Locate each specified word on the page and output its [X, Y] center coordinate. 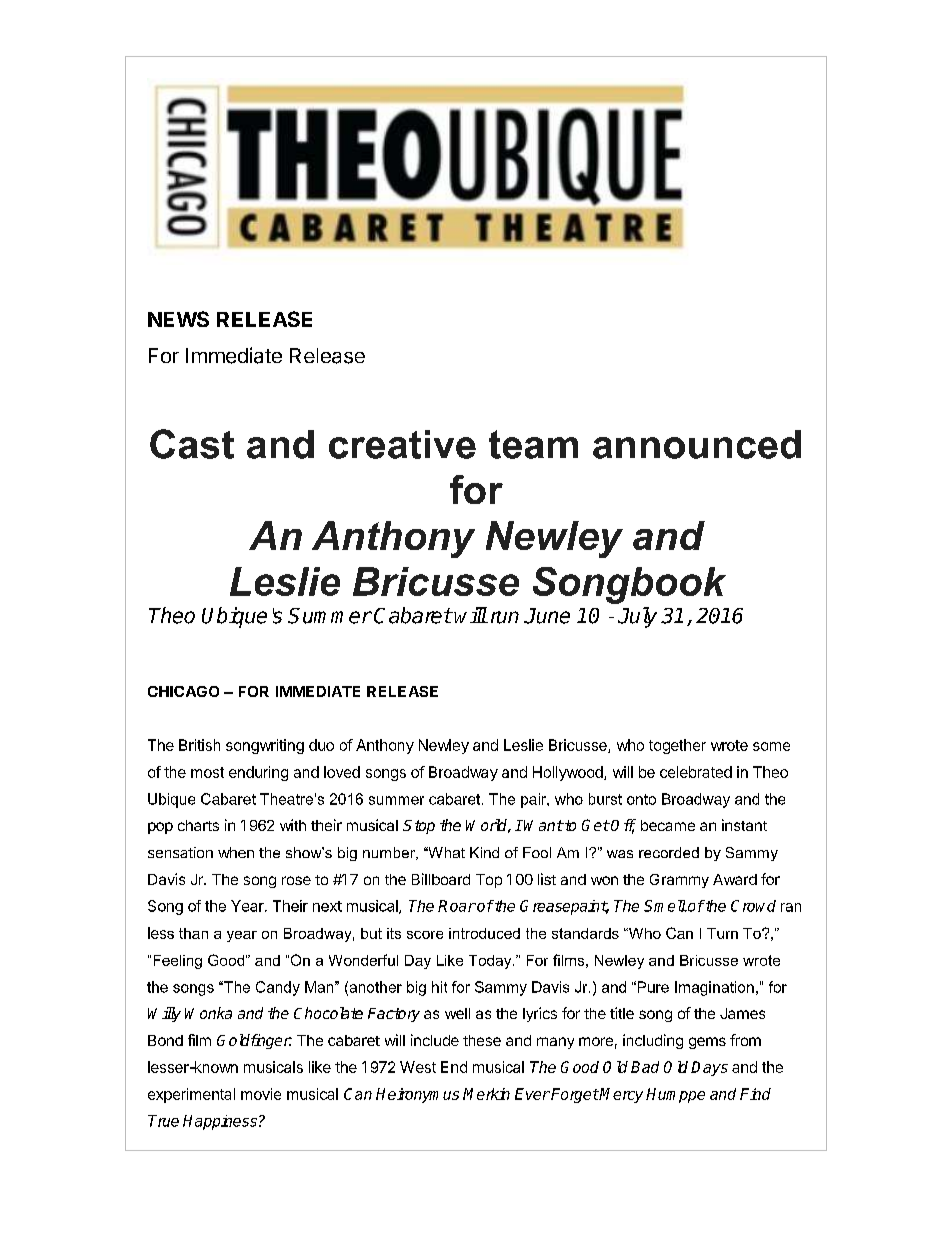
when [236, 852]
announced [697, 444]
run [505, 617]
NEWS [178, 319]
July [637, 617]
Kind [484, 852]
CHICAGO [183, 691]
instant [744, 825]
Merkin [486, 1094]
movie [261, 1094]
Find [755, 1094]
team [533, 444]
